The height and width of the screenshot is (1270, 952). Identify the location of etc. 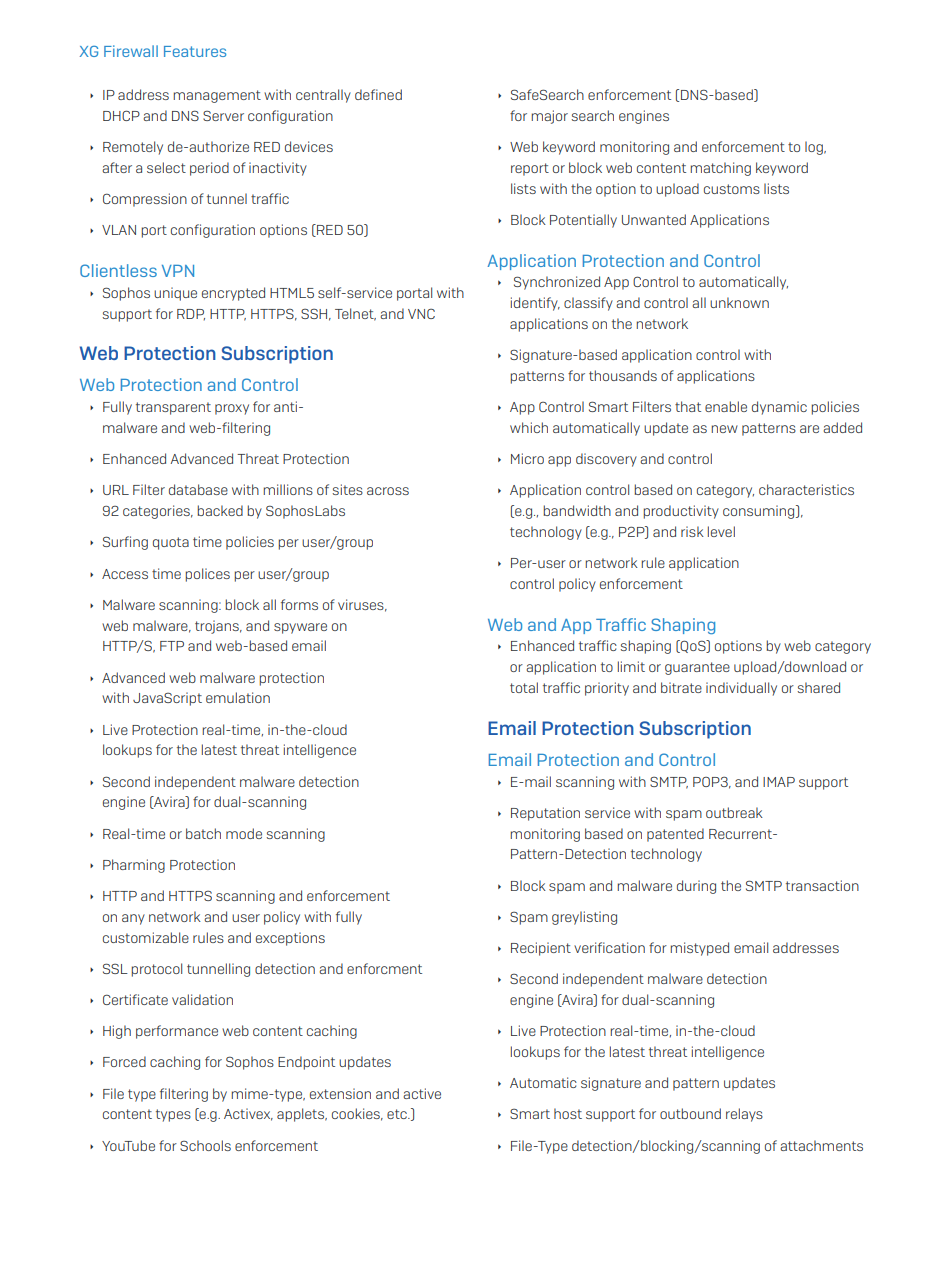
(398, 1114).
